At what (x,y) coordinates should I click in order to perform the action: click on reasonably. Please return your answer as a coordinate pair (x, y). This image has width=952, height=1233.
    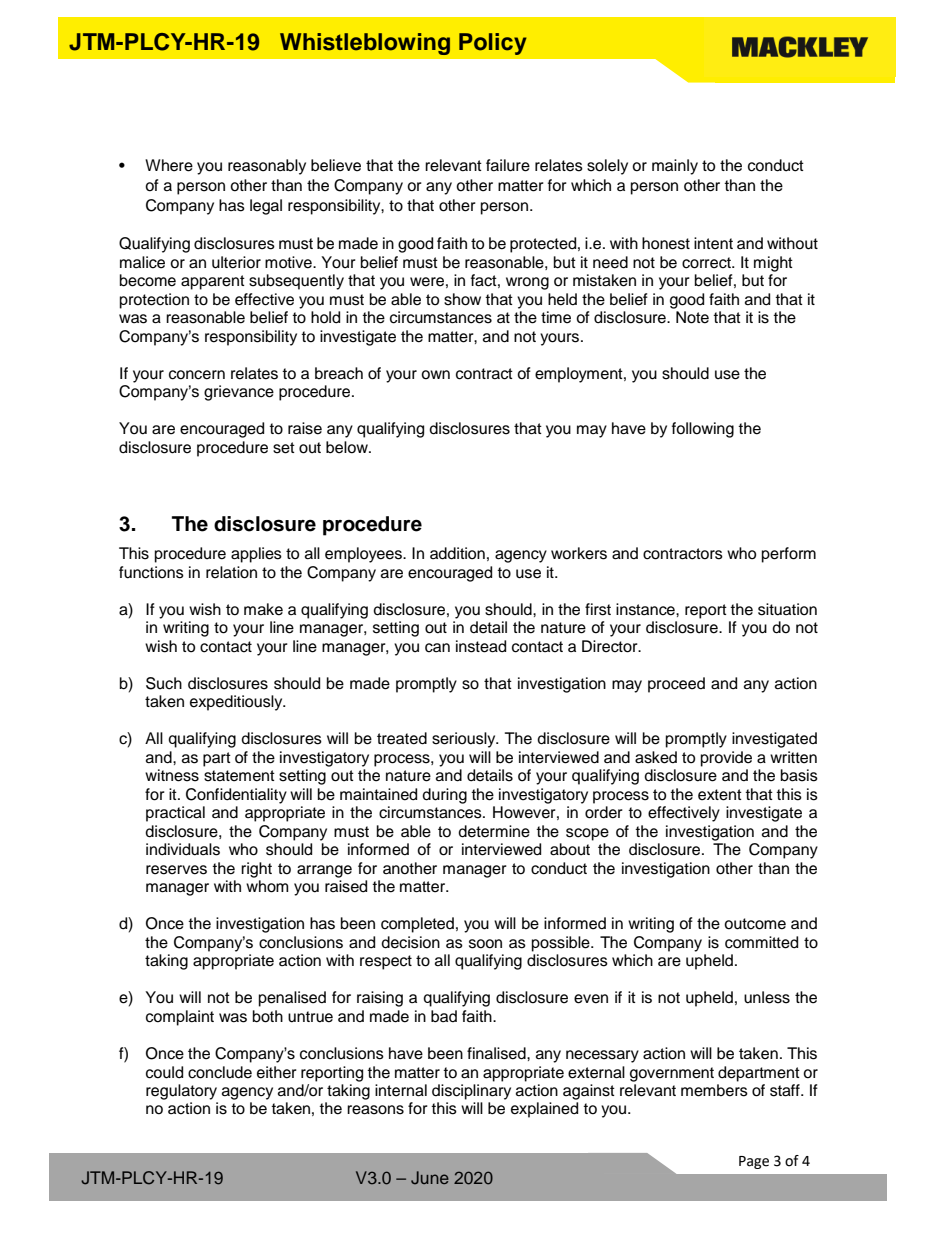
    Looking at the image, I should click on (267, 167).
